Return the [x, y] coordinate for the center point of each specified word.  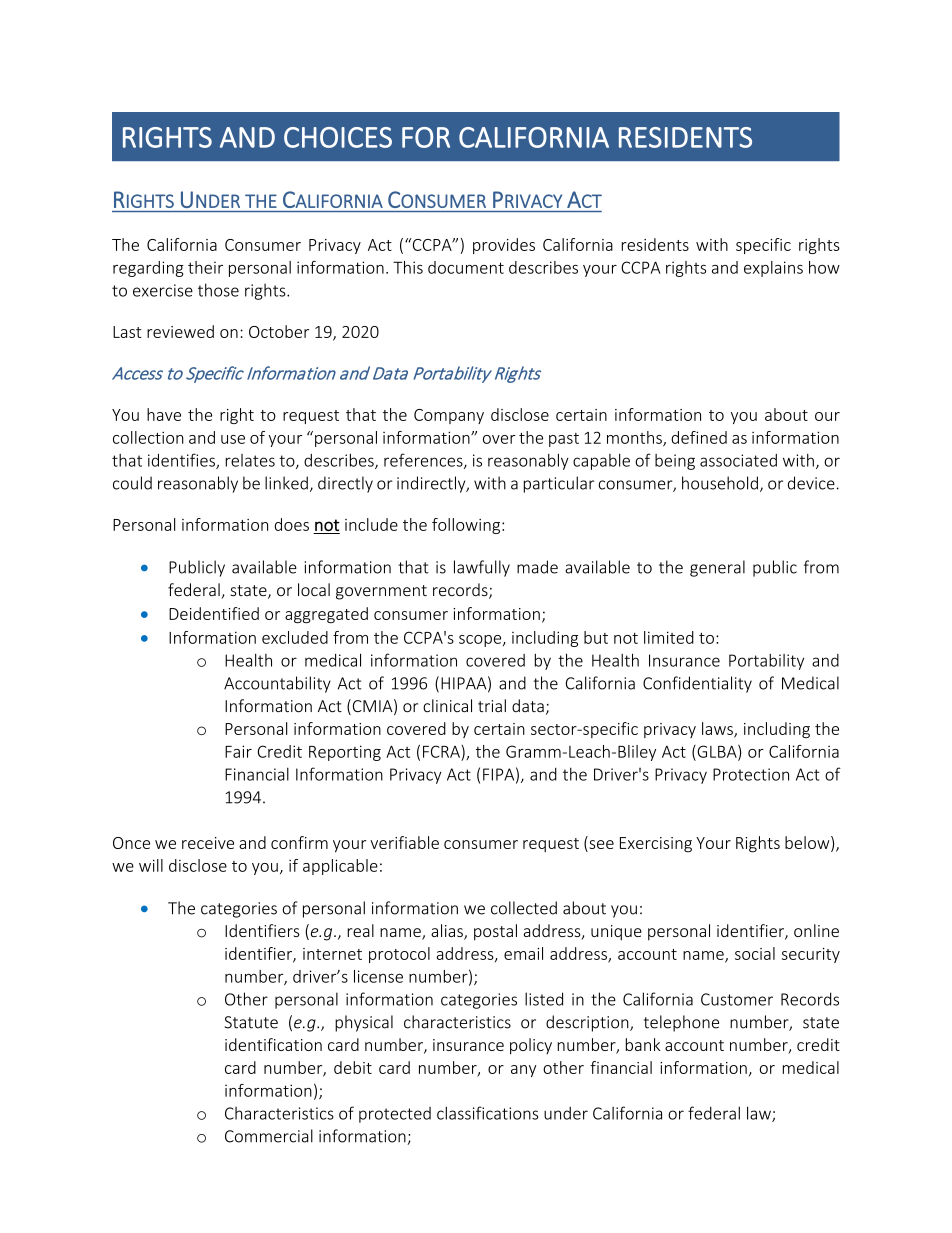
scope [481, 641]
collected [524, 908]
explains [773, 269]
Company [449, 416]
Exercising [656, 845]
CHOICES [338, 137]
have [164, 414]
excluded [295, 637]
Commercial [269, 1136]
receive [208, 843]
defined [699, 437]
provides [504, 246]
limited [669, 637]
